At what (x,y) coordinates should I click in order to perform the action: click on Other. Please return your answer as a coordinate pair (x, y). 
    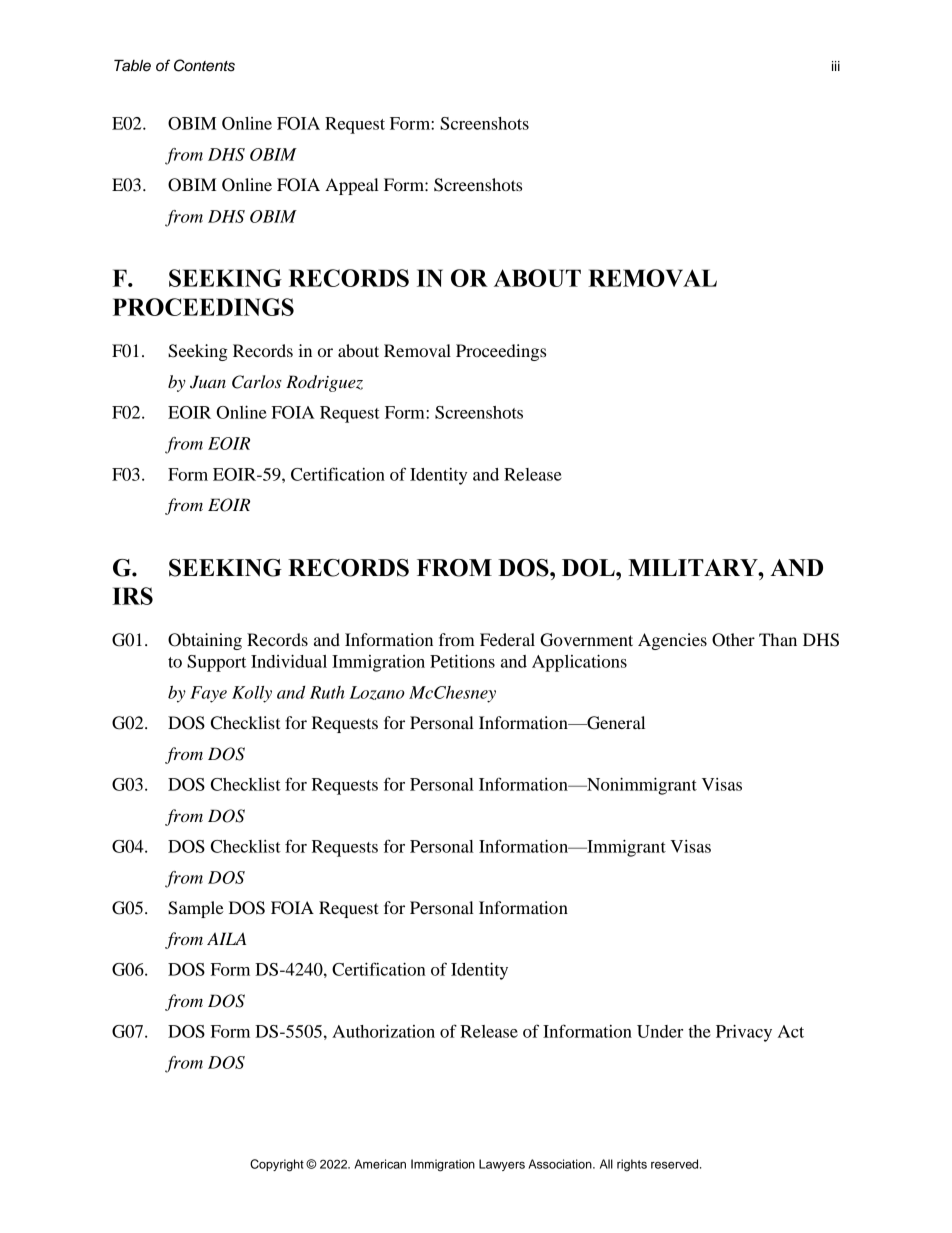
    Looking at the image, I should click on (733, 640).
